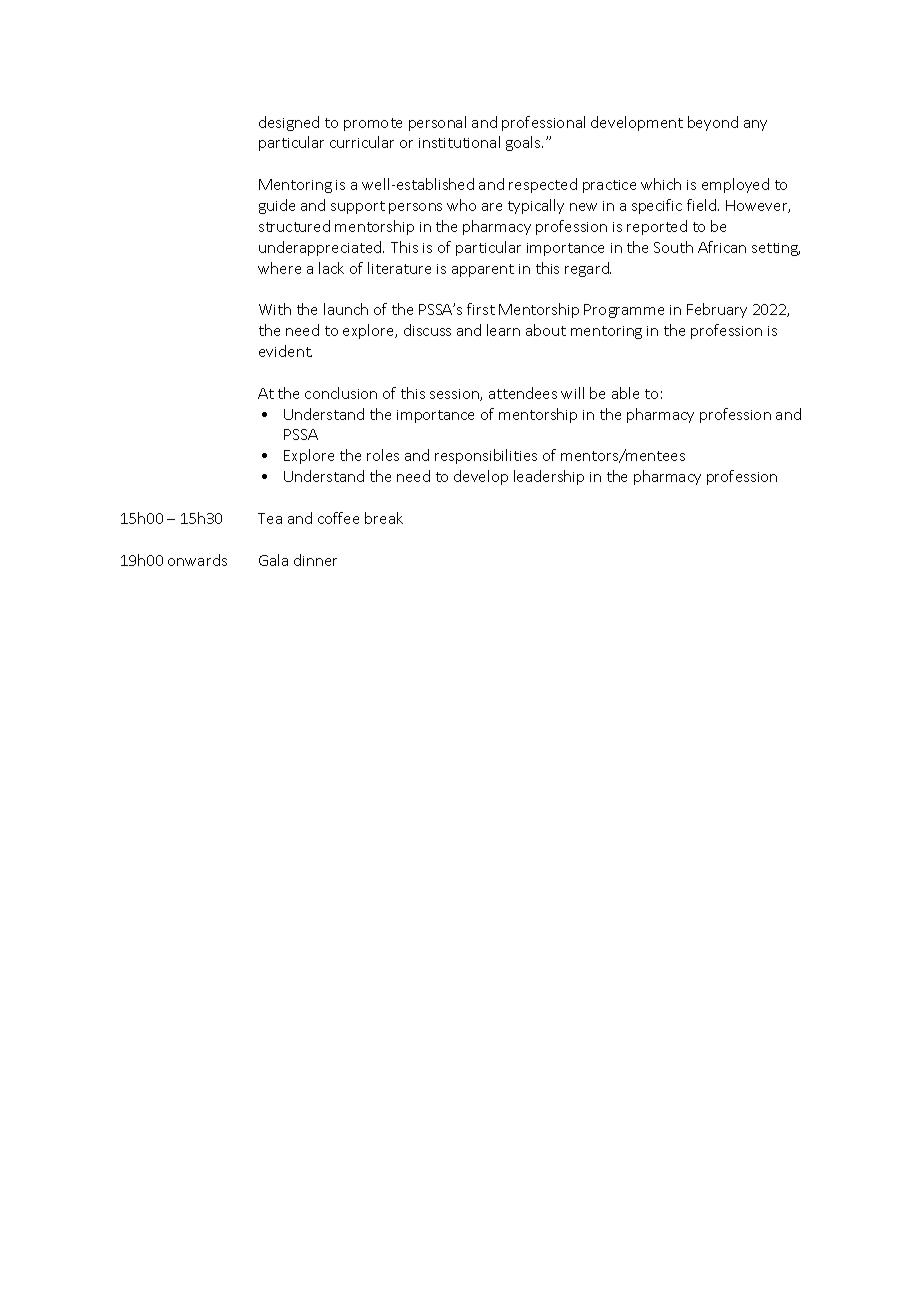 This page has height=1308, width=924. I want to click on beyond, so click(713, 123).
